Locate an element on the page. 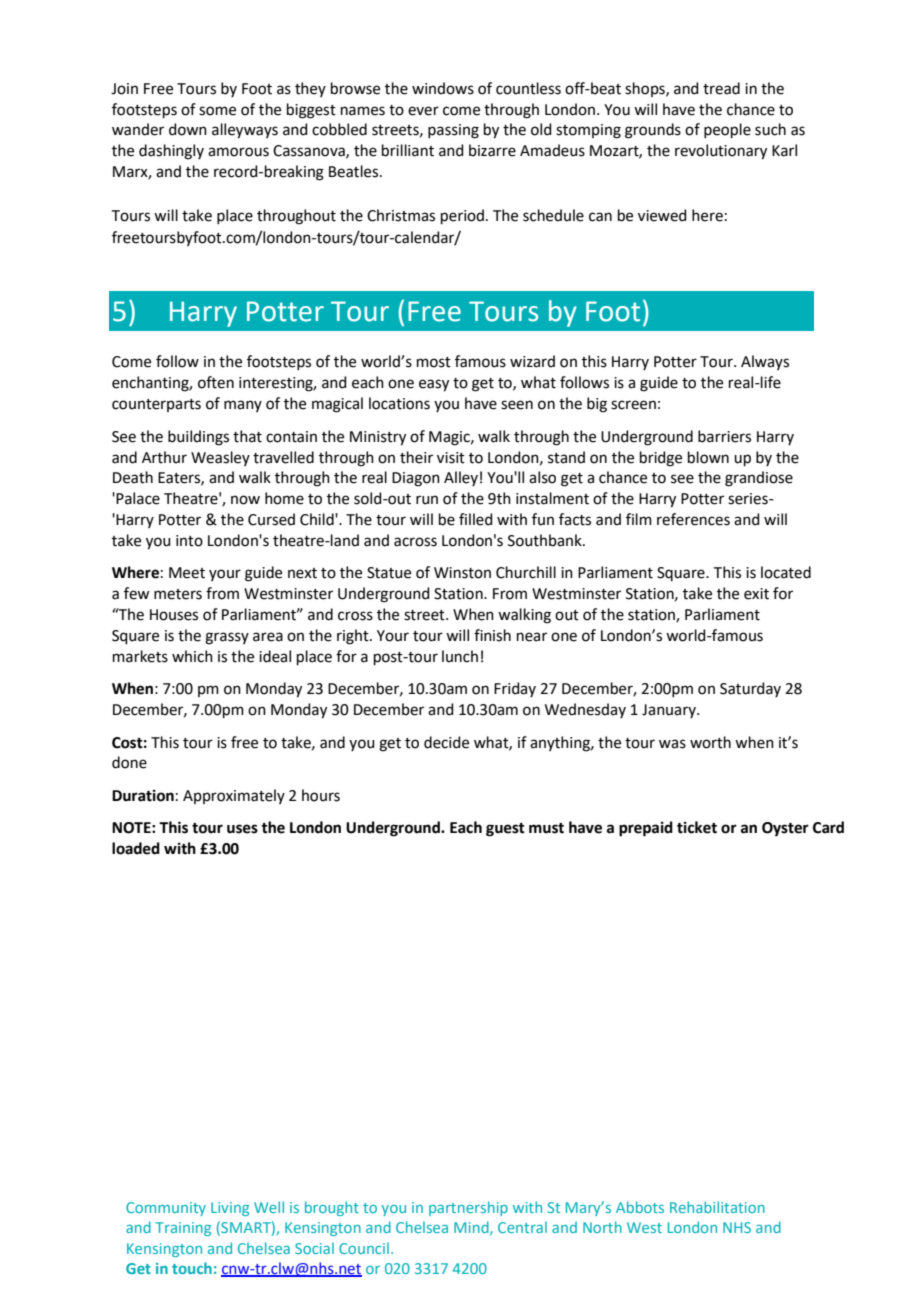  some is located at coordinates (217, 111).
